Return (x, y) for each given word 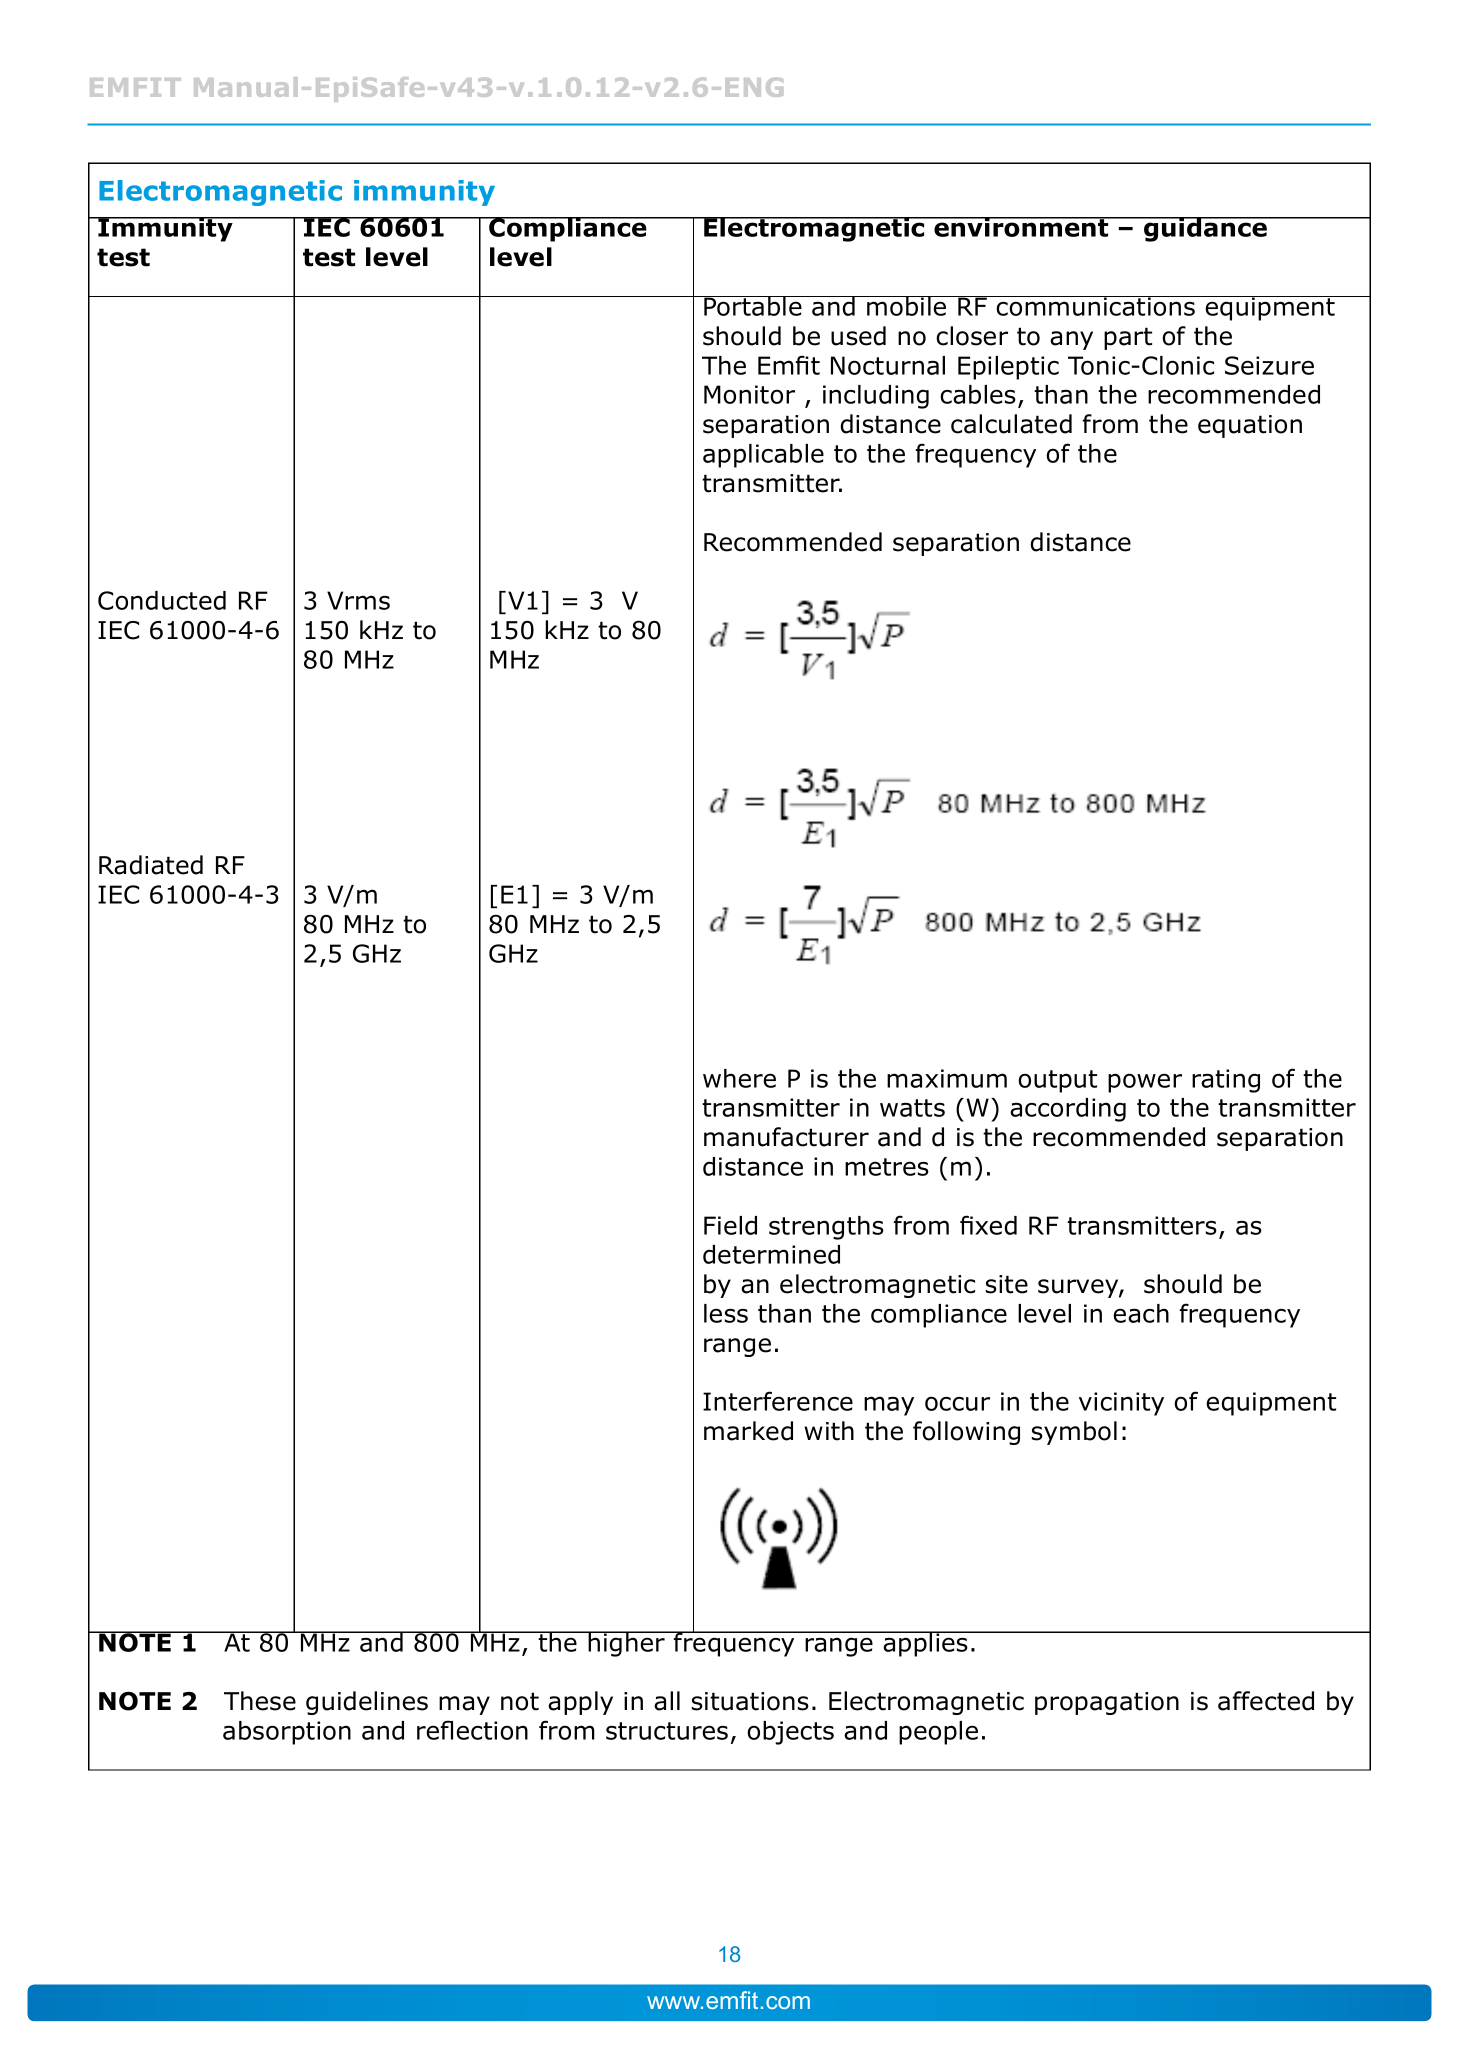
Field (730, 1225)
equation (1250, 426)
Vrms (358, 600)
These (260, 1701)
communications (1096, 306)
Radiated (151, 865)
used (858, 336)
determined (771, 1254)
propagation (1107, 1703)
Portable (753, 306)
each (1141, 1313)
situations (750, 1701)
